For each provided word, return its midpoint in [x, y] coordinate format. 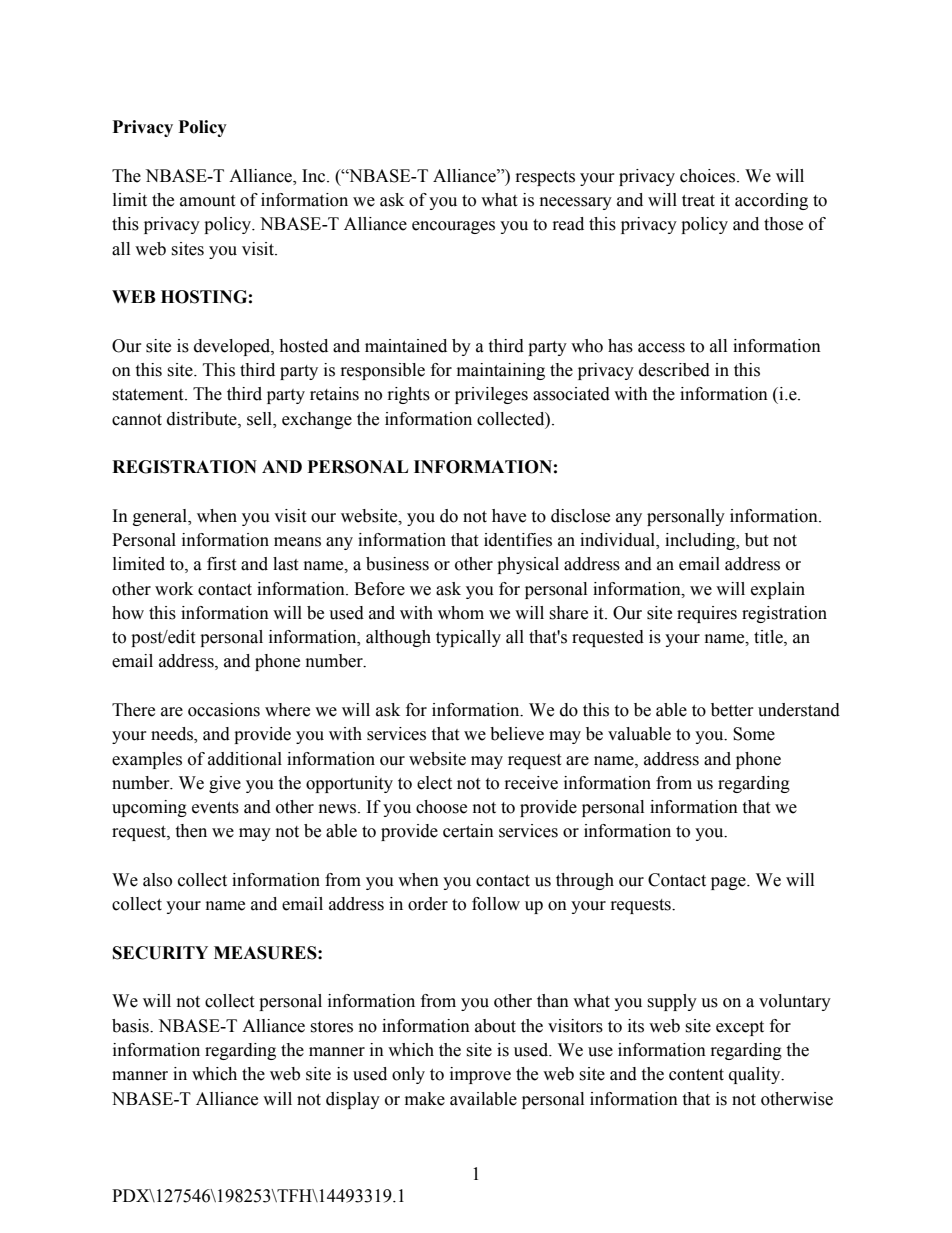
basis [131, 1026]
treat [698, 201]
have [509, 516]
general [161, 517]
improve [480, 1075]
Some [754, 734]
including [701, 541]
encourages [453, 227]
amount [207, 201]
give [225, 784]
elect [434, 783]
